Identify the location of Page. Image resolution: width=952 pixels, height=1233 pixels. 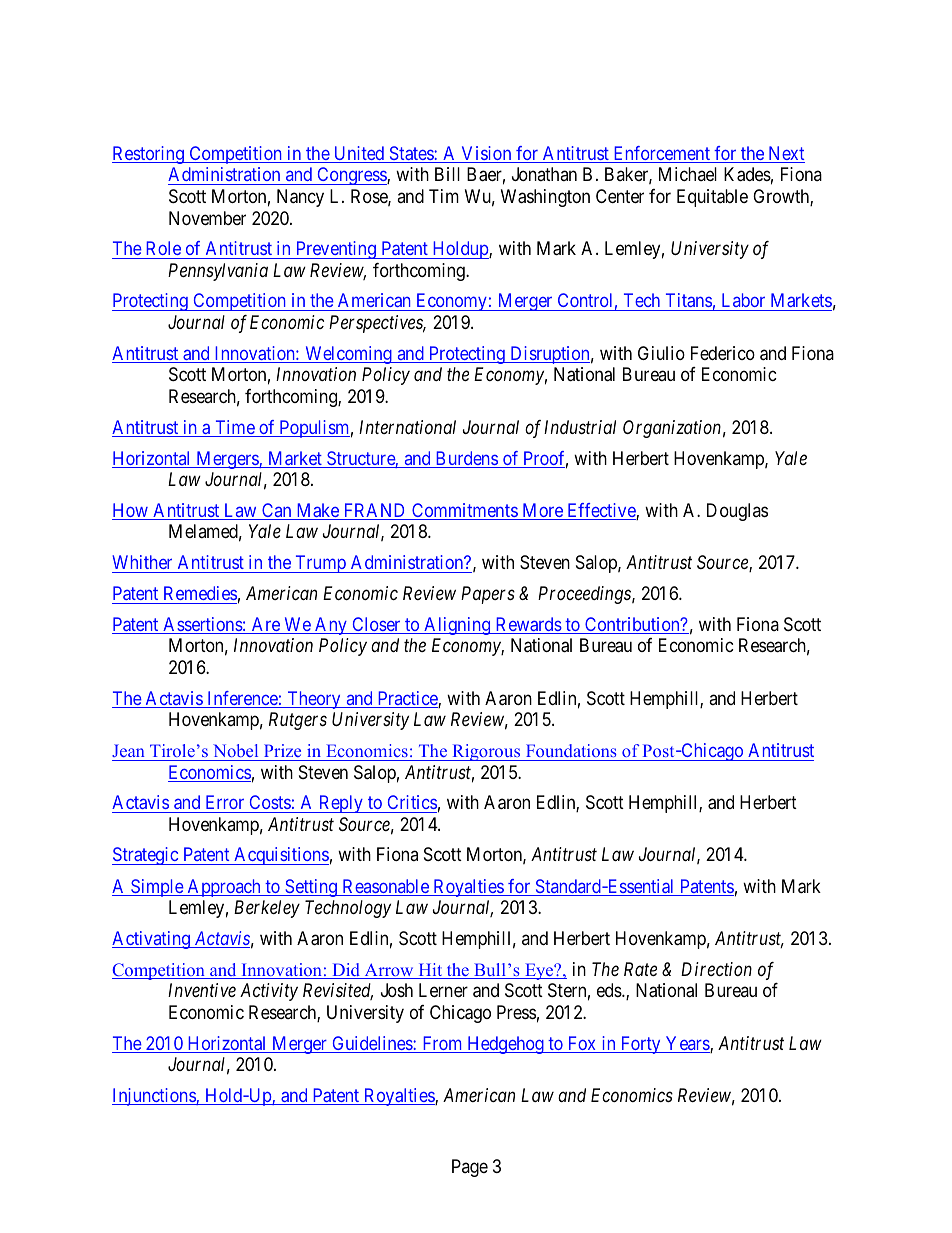
(470, 1168).
